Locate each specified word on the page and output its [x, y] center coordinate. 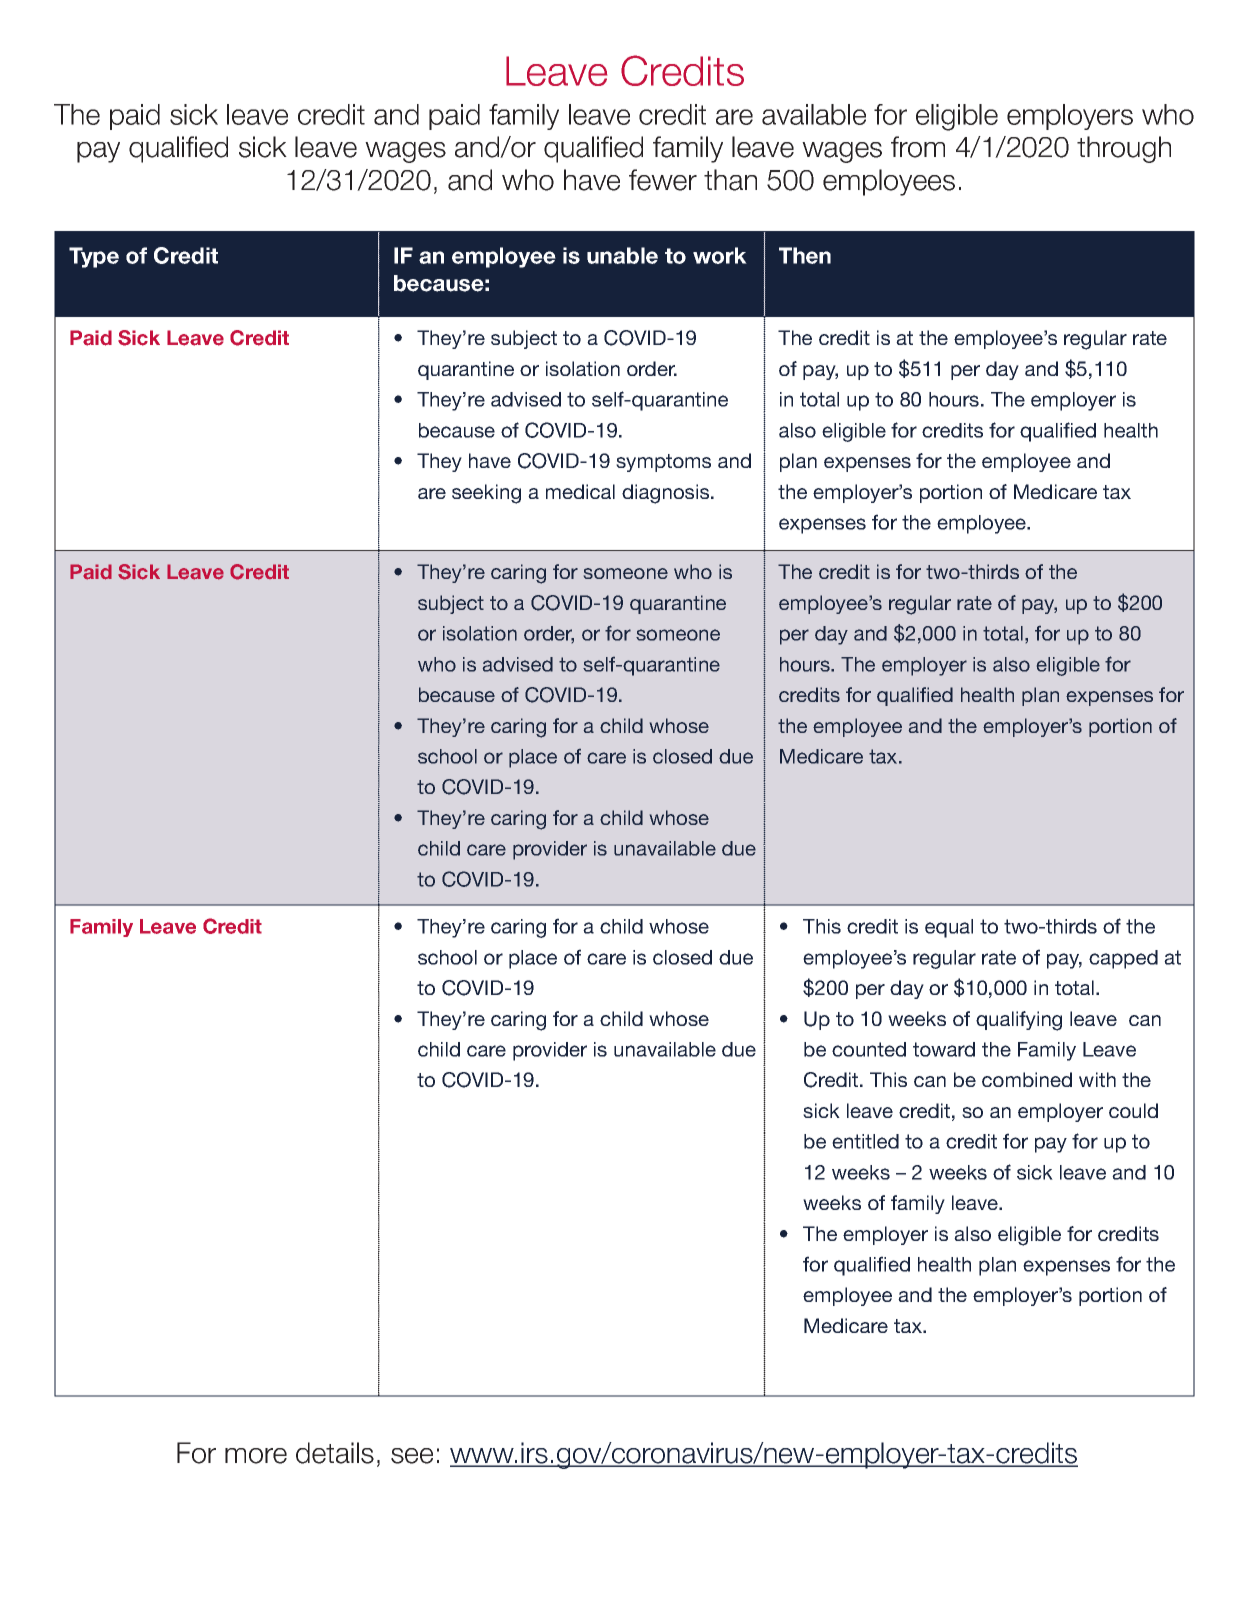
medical [580, 491]
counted [869, 1049]
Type [94, 257]
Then [805, 255]
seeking [486, 494]
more [256, 1456]
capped [1123, 959]
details [335, 1453]
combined [1027, 1079]
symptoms [663, 463]
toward [944, 1049]
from [918, 147]
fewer [663, 180]
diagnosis [667, 494]
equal [949, 928]
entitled [865, 1141]
